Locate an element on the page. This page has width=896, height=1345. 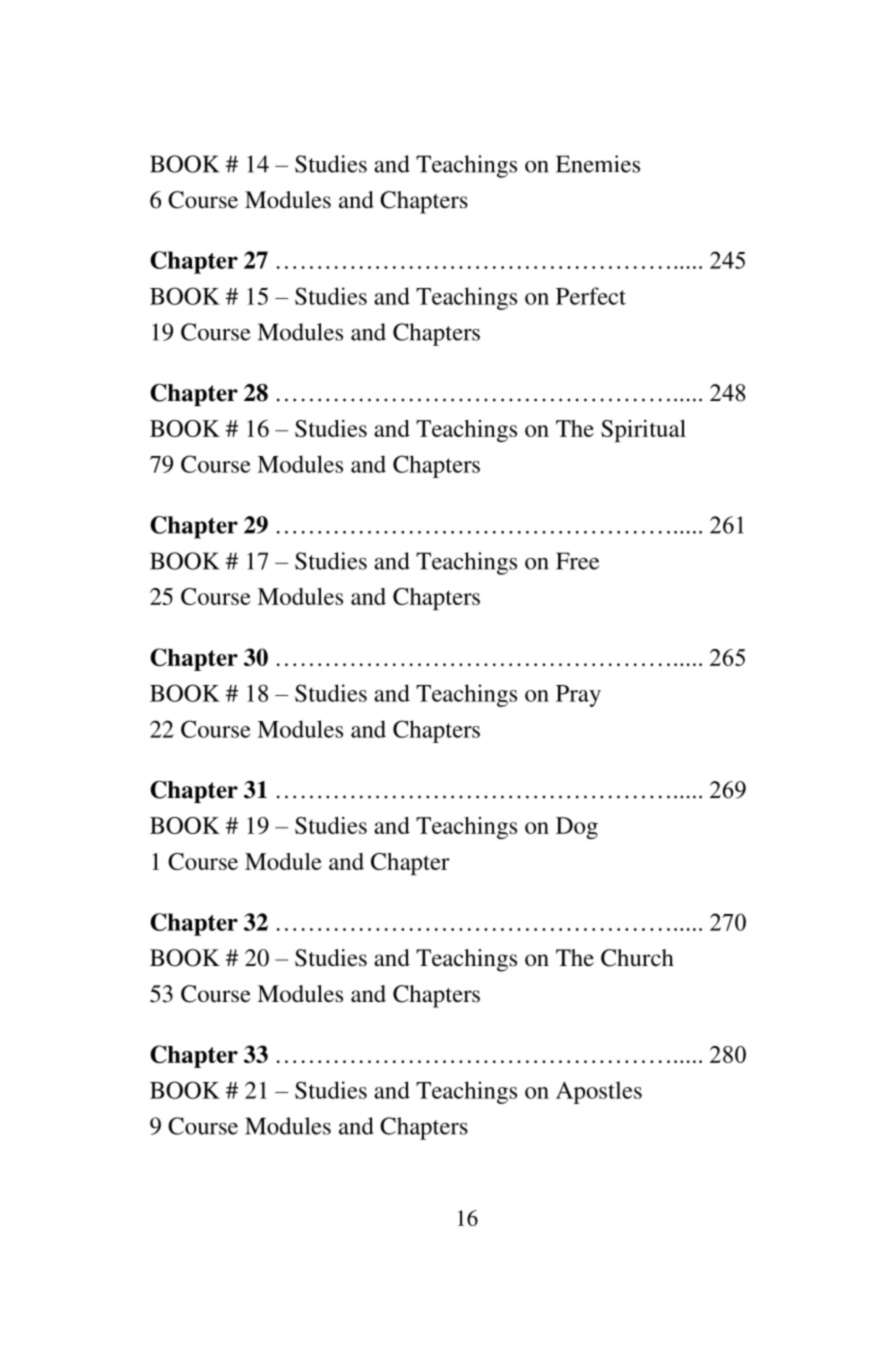
Perfect is located at coordinates (591, 296).
